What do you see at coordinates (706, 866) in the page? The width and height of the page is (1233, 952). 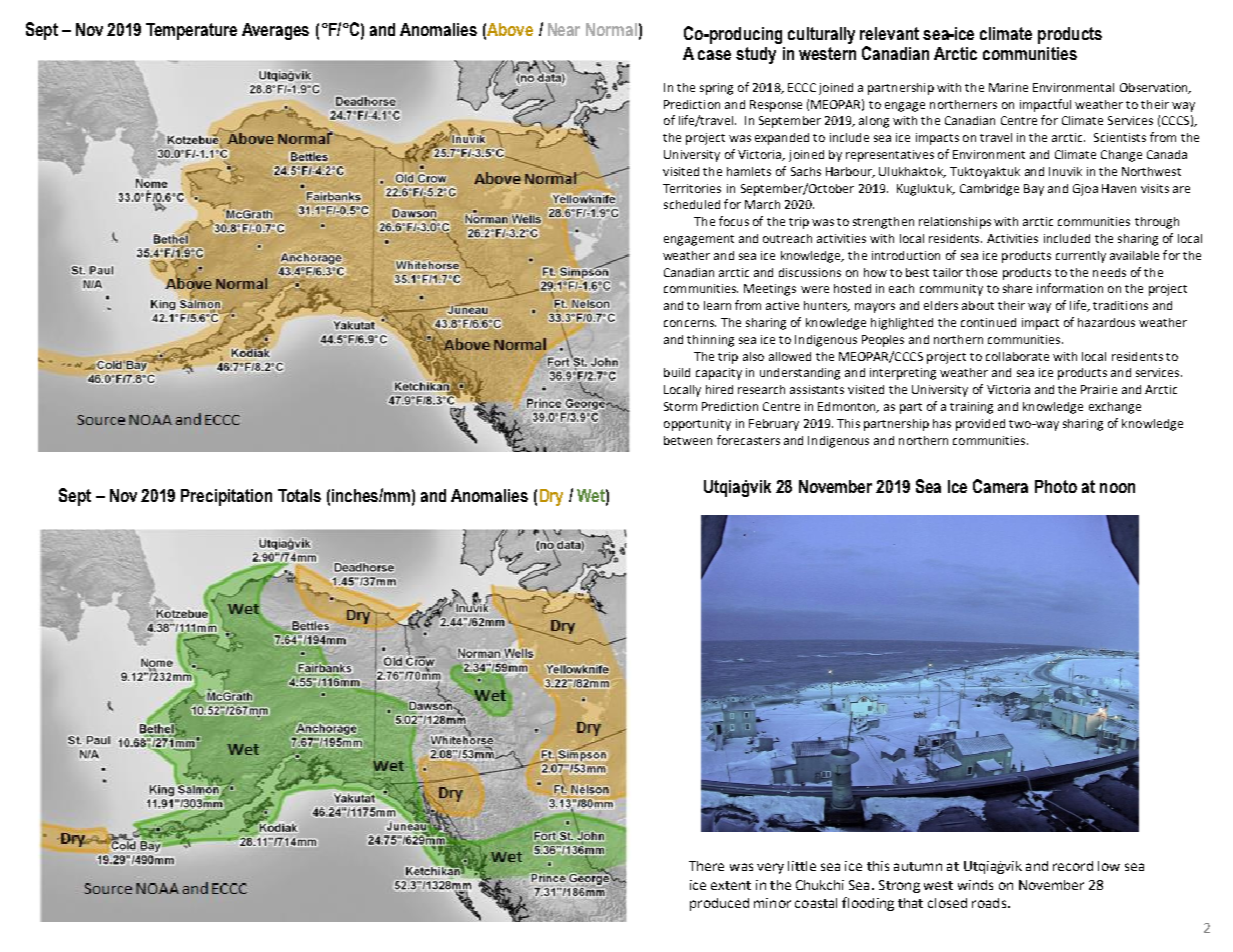 I see `There` at bounding box center [706, 866].
